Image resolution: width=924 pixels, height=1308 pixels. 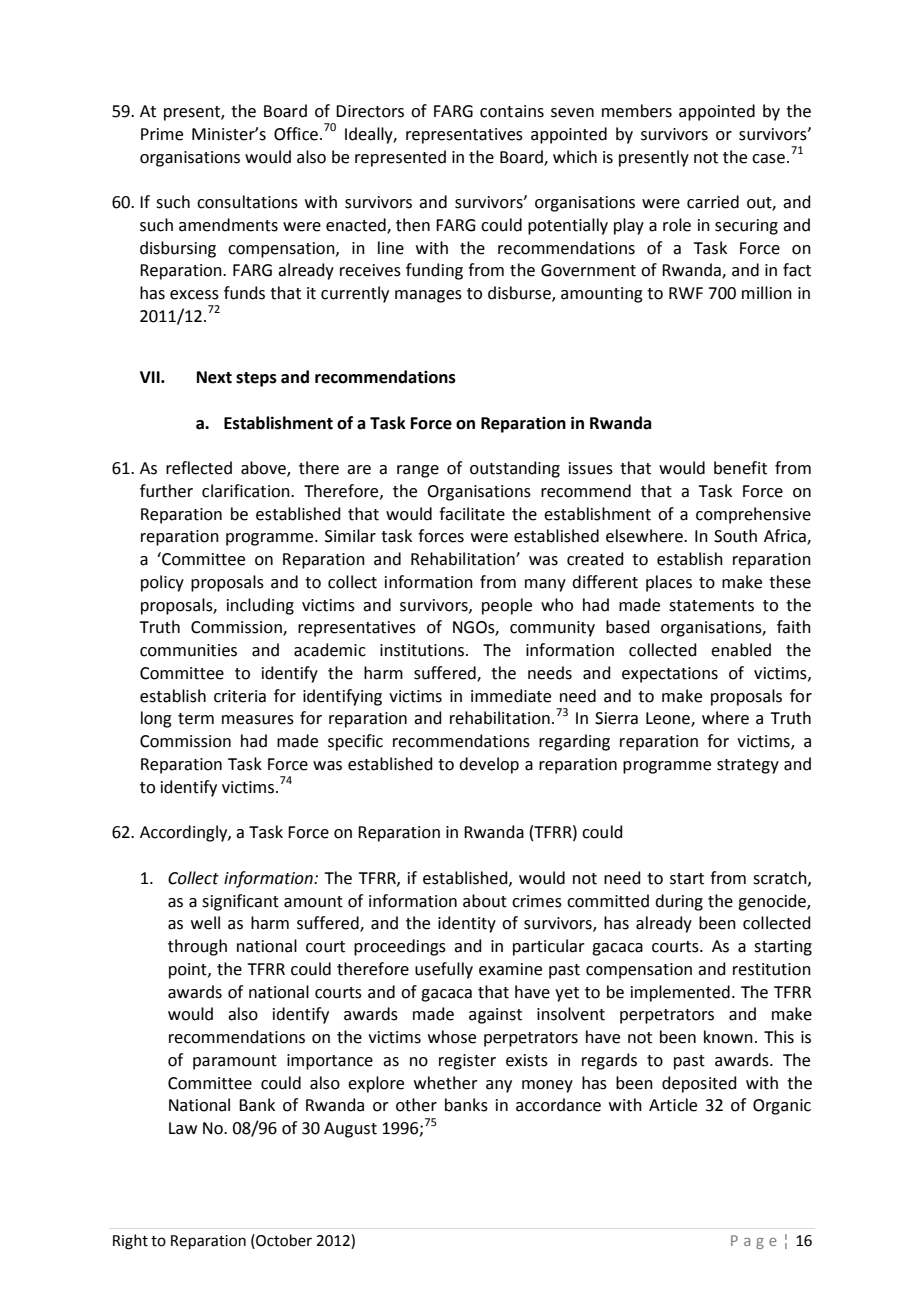 What do you see at coordinates (713, 202) in the image?
I see `carried` at bounding box center [713, 202].
